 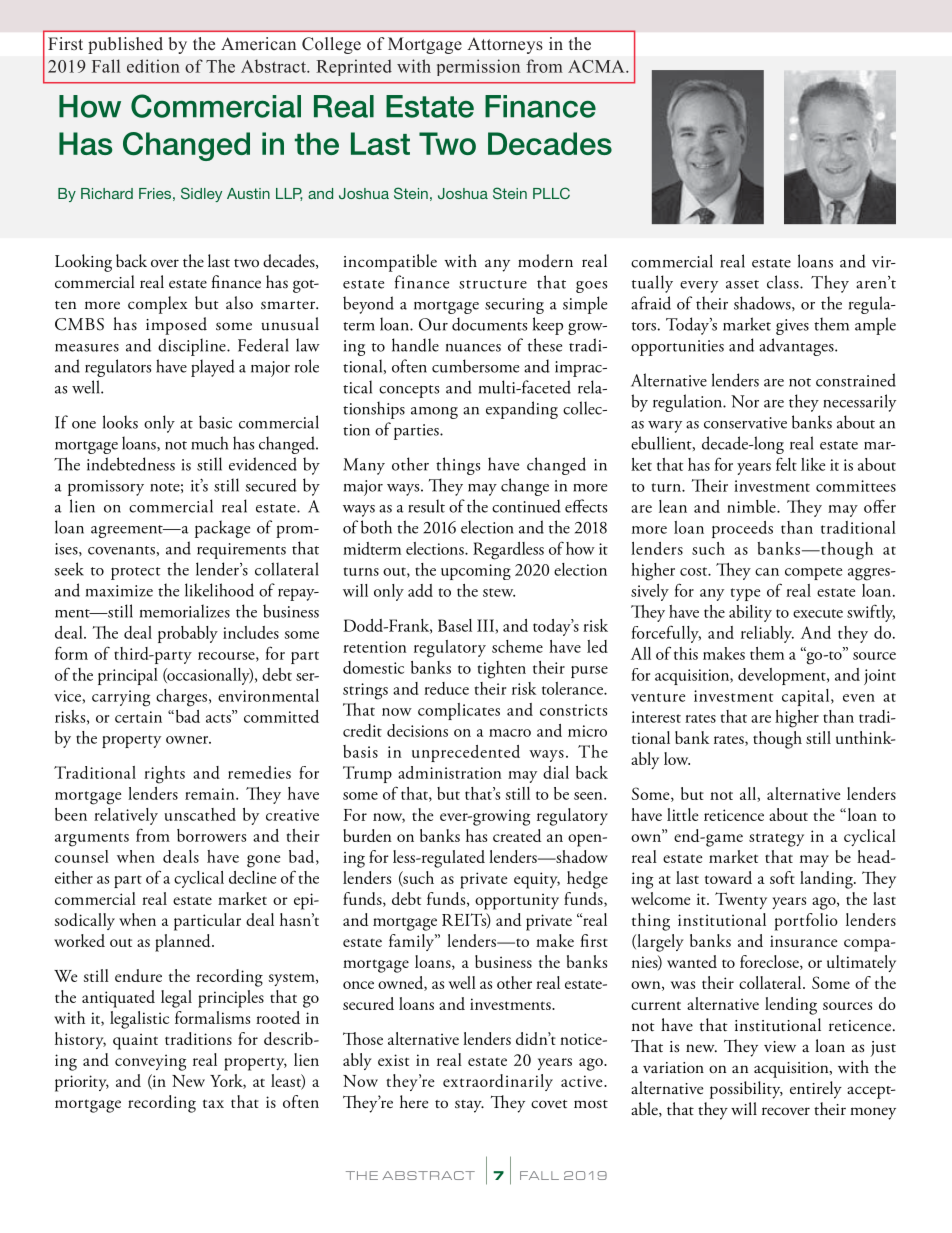 I want to click on class, so click(x=784, y=282).
